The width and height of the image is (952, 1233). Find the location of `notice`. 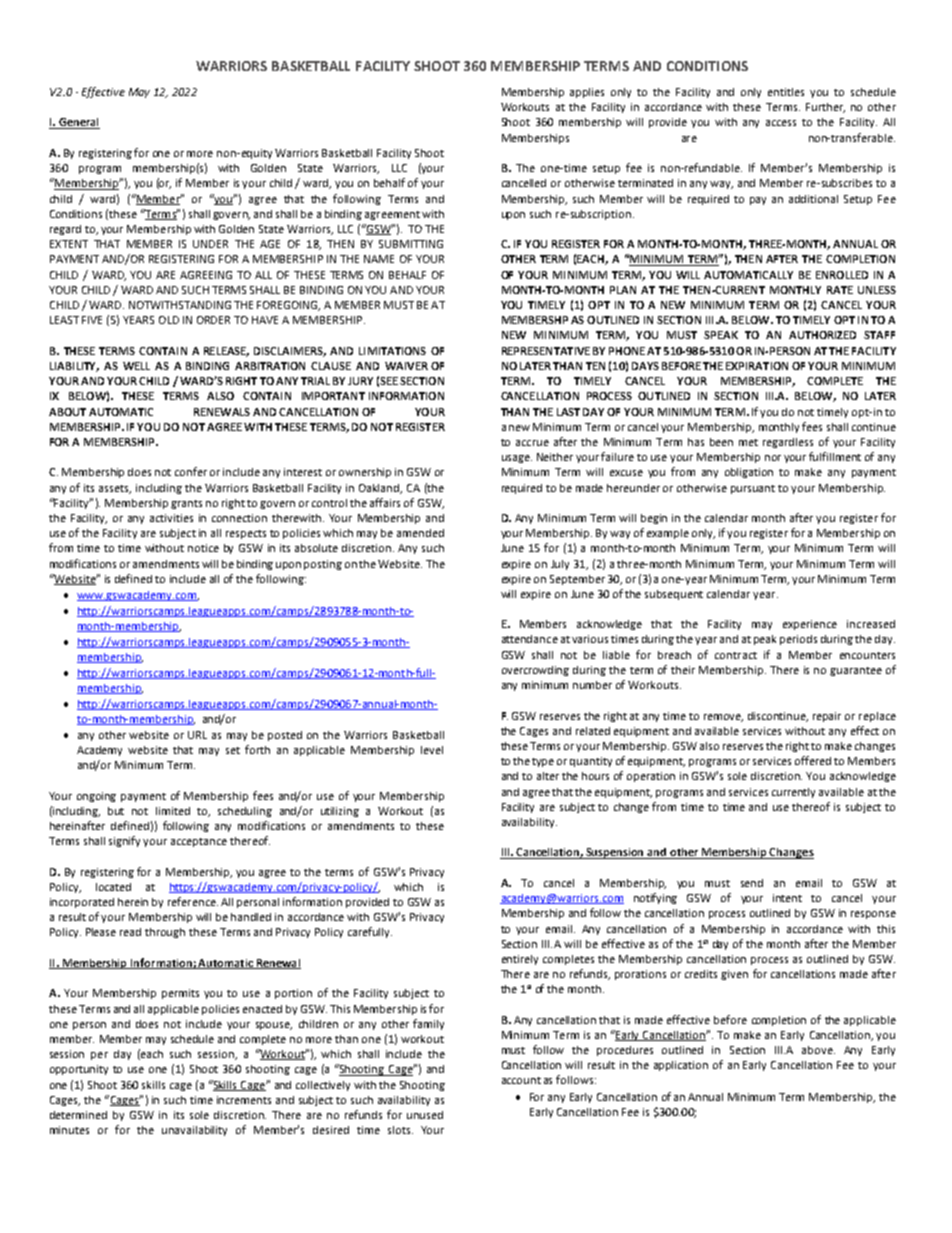

notice is located at coordinates (203, 548).
